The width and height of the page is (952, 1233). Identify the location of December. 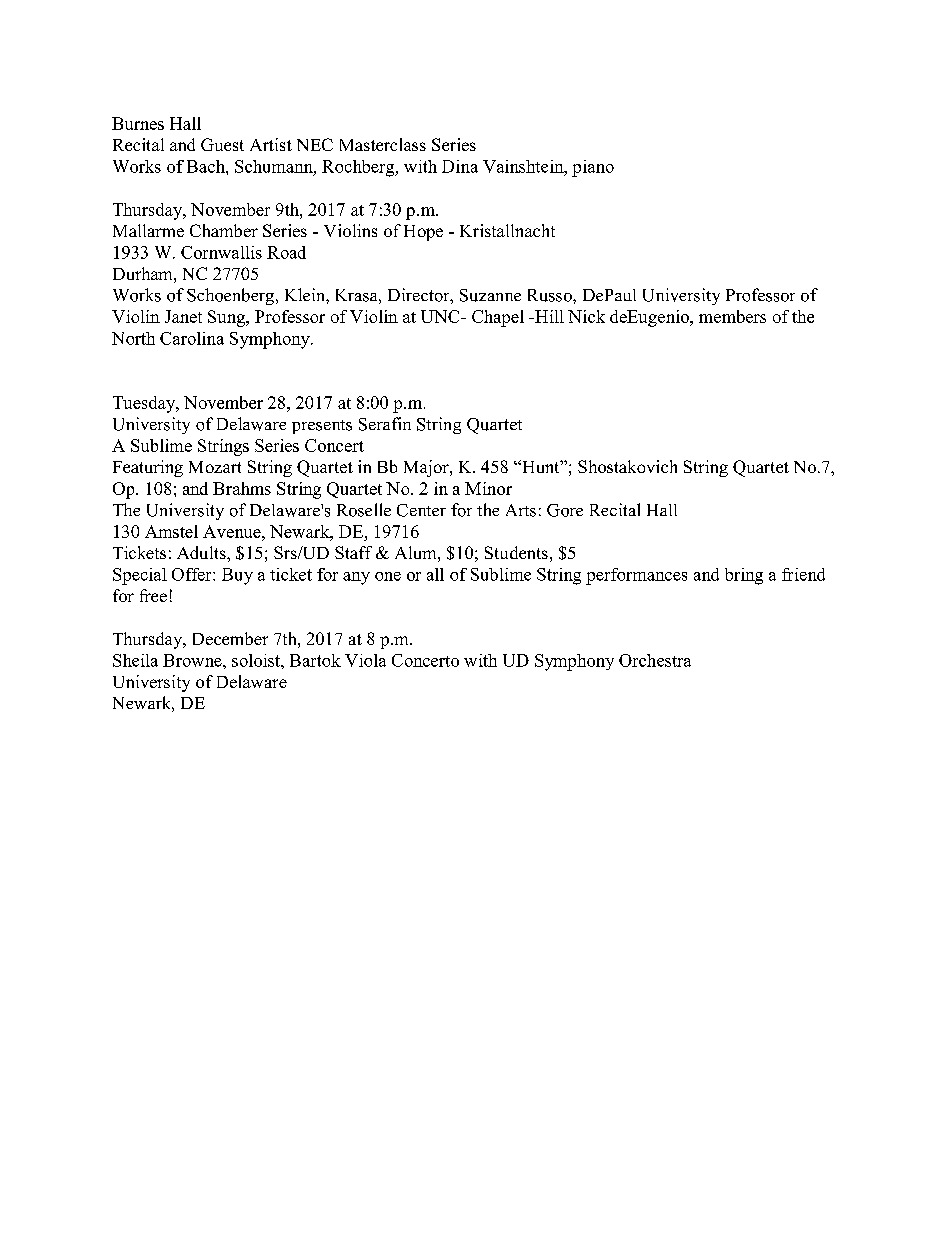
(230, 638).
